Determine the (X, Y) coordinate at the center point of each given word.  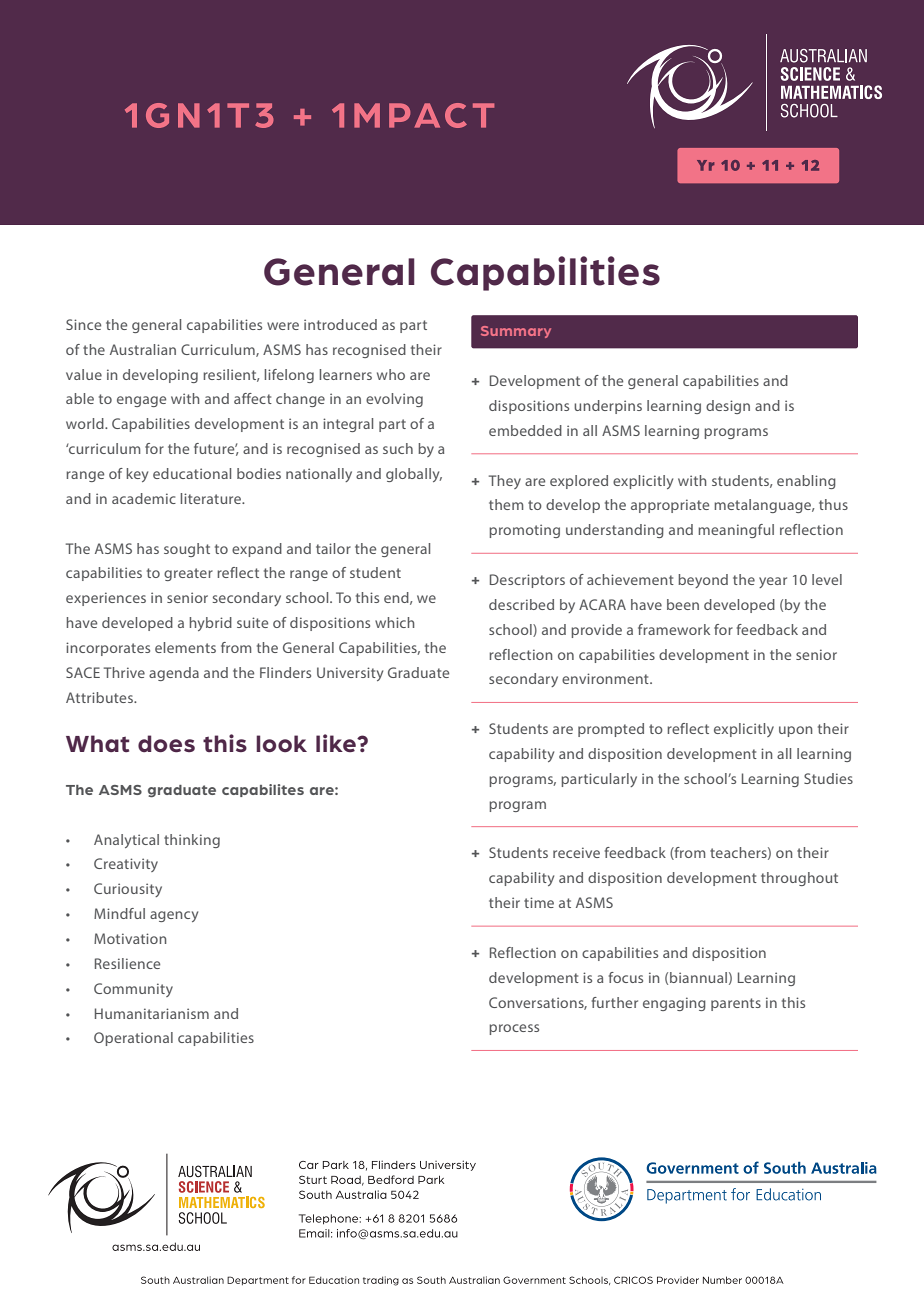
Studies (828, 778)
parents (736, 1004)
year (773, 582)
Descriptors (527, 581)
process (514, 1029)
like (337, 743)
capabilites (263, 790)
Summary (516, 332)
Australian (143, 349)
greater (188, 574)
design (728, 407)
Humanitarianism (152, 1013)
